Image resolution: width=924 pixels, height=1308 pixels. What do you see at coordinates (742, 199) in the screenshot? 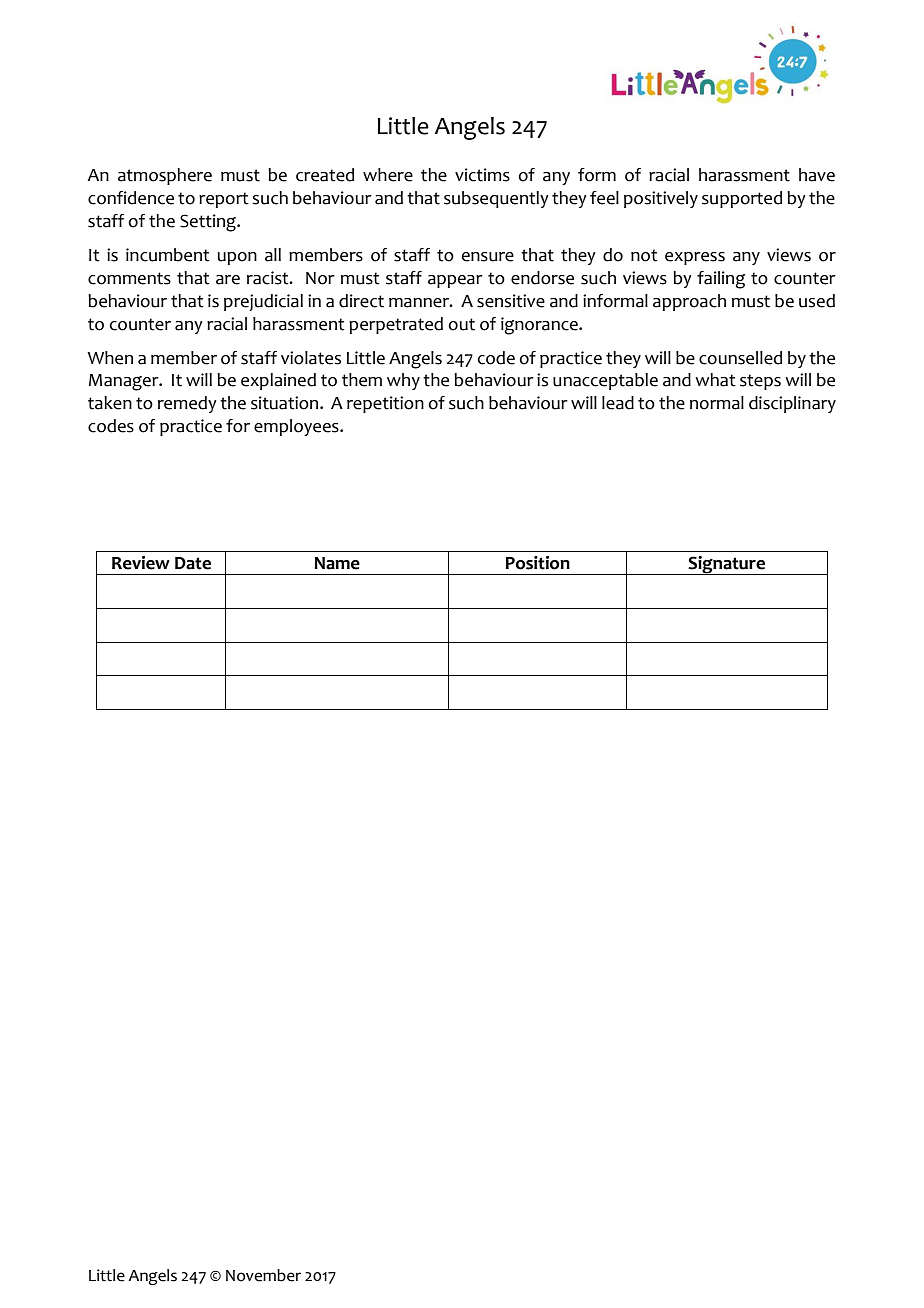
I see `supported` at bounding box center [742, 199].
